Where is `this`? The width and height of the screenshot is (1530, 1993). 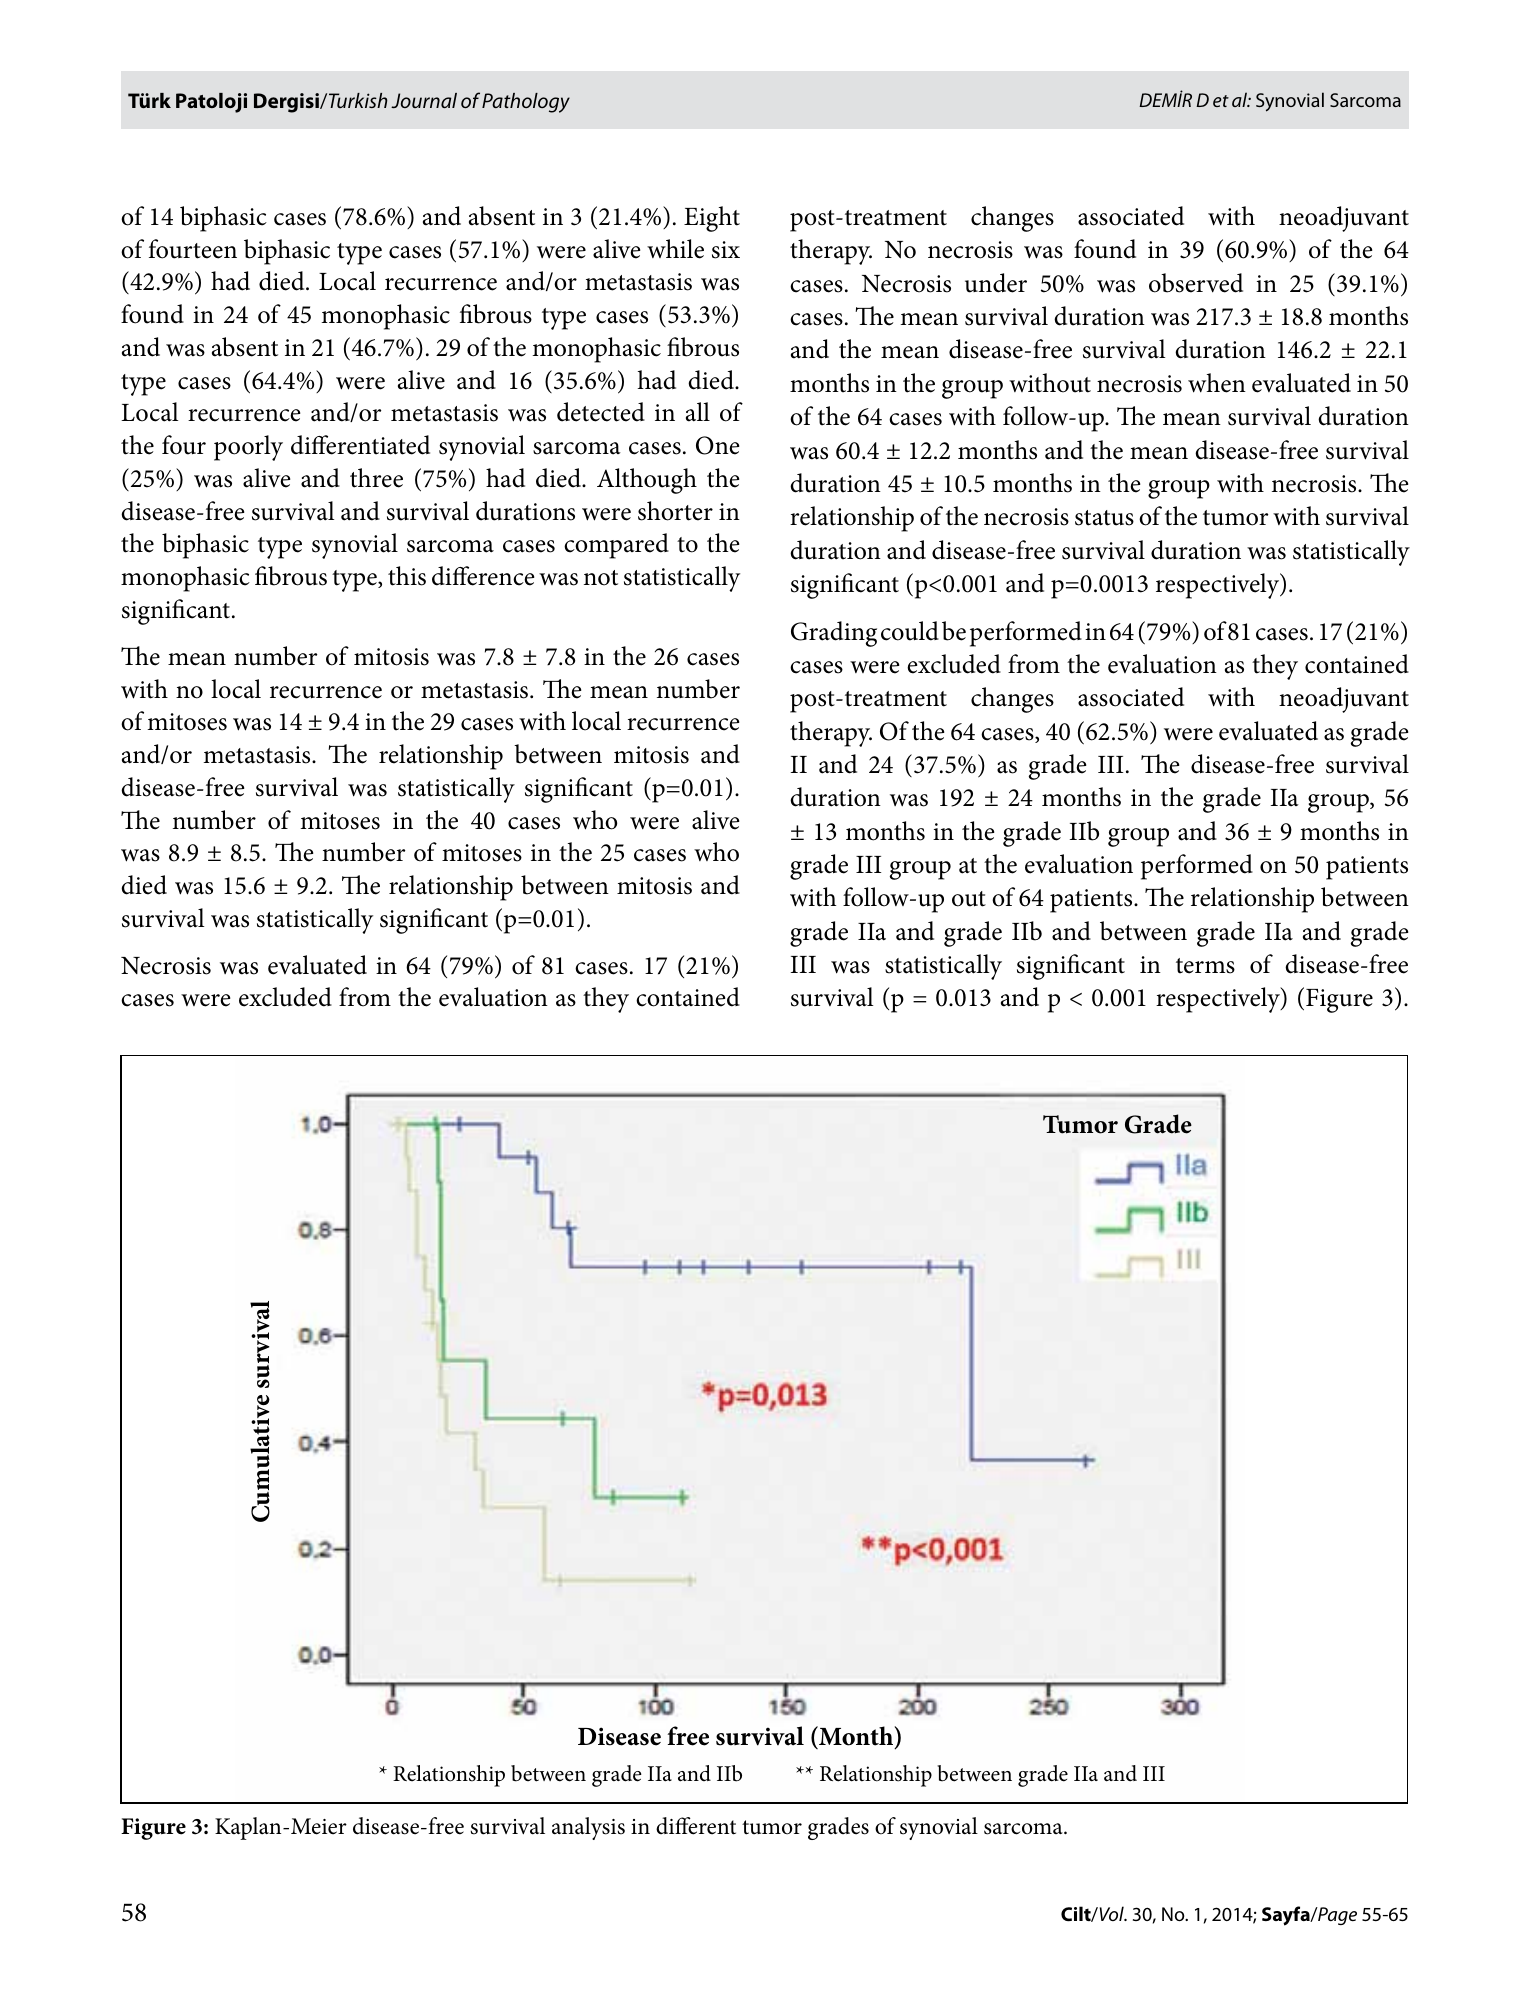 this is located at coordinates (407, 576).
